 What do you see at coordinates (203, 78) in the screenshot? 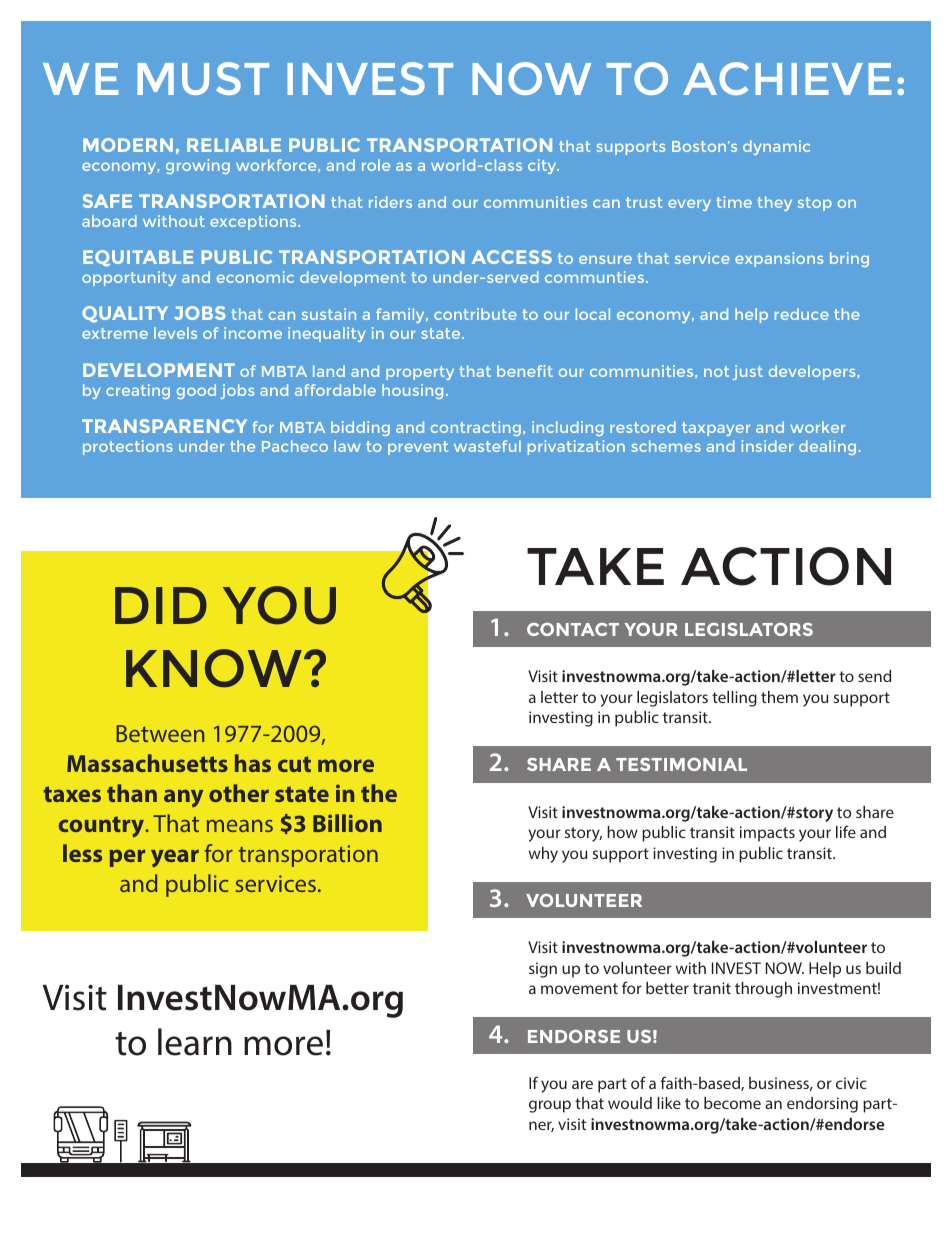
I see `MUST` at bounding box center [203, 78].
